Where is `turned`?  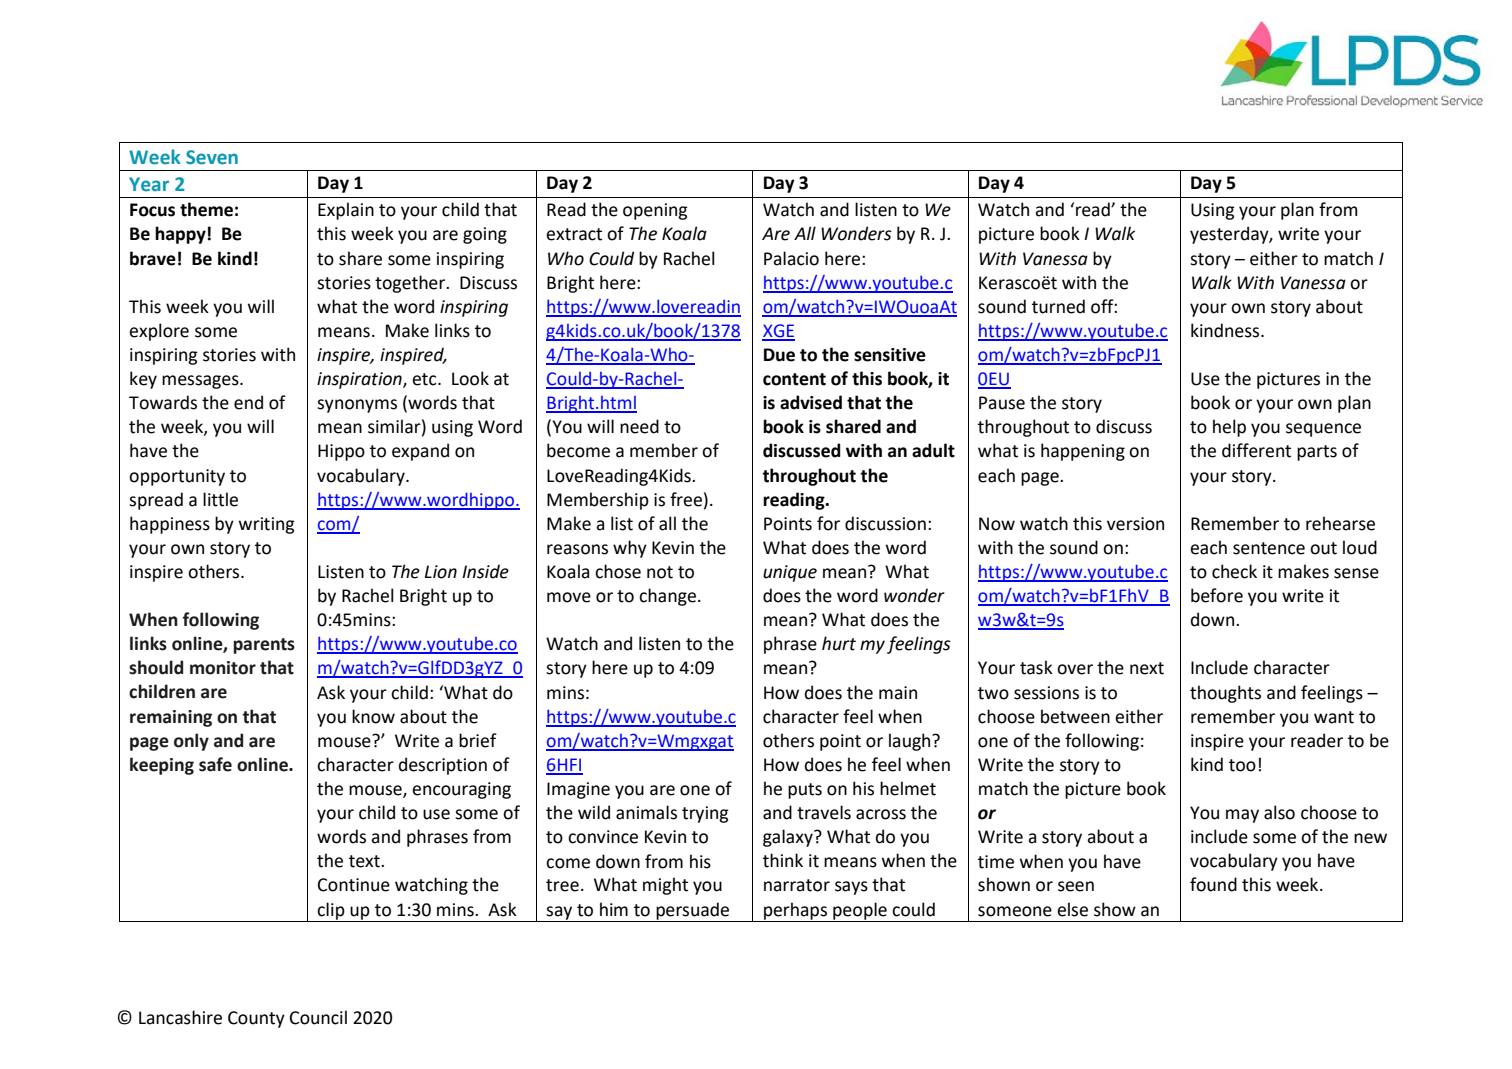 turned is located at coordinates (1058, 306).
